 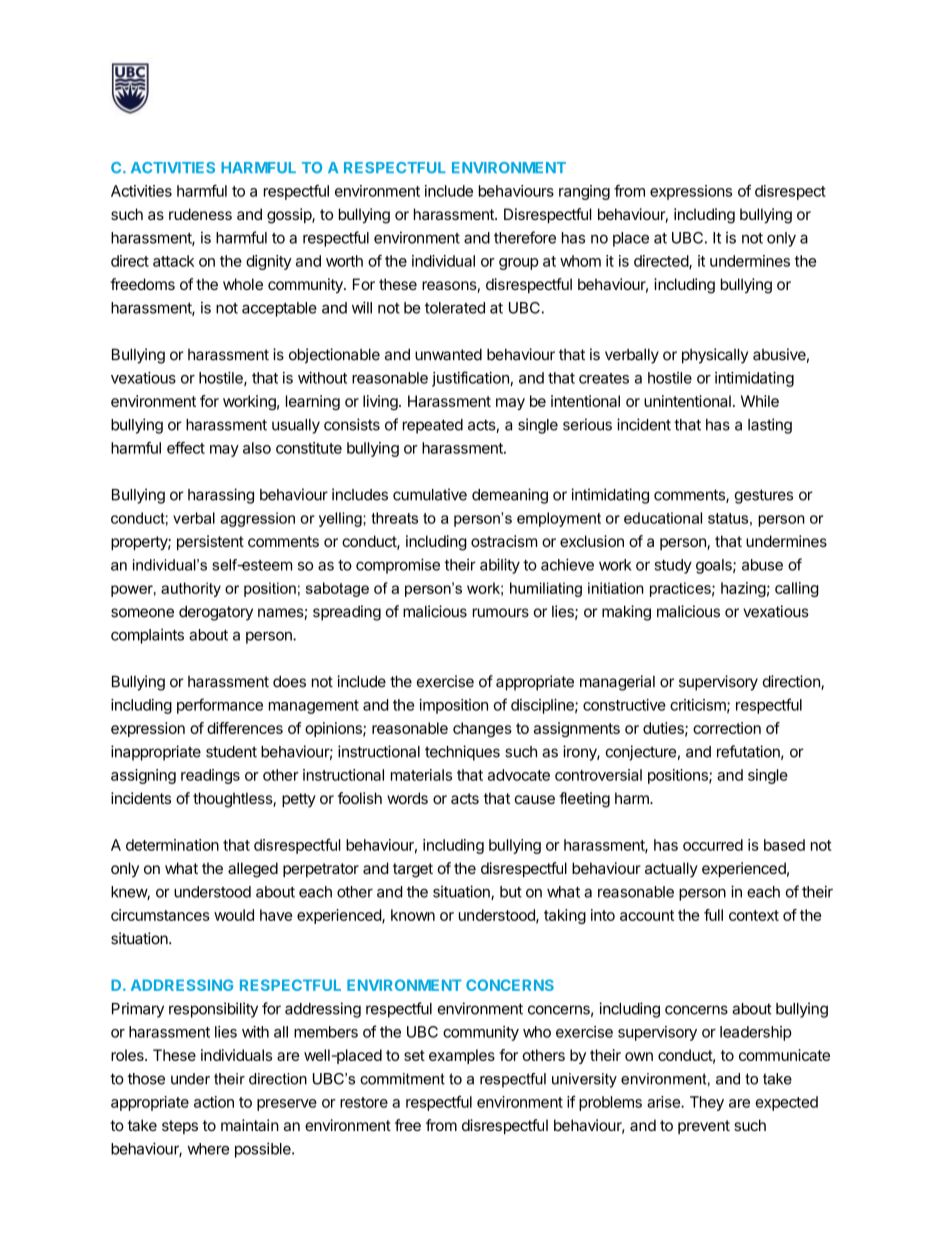 I want to click on performance, so click(x=220, y=706).
